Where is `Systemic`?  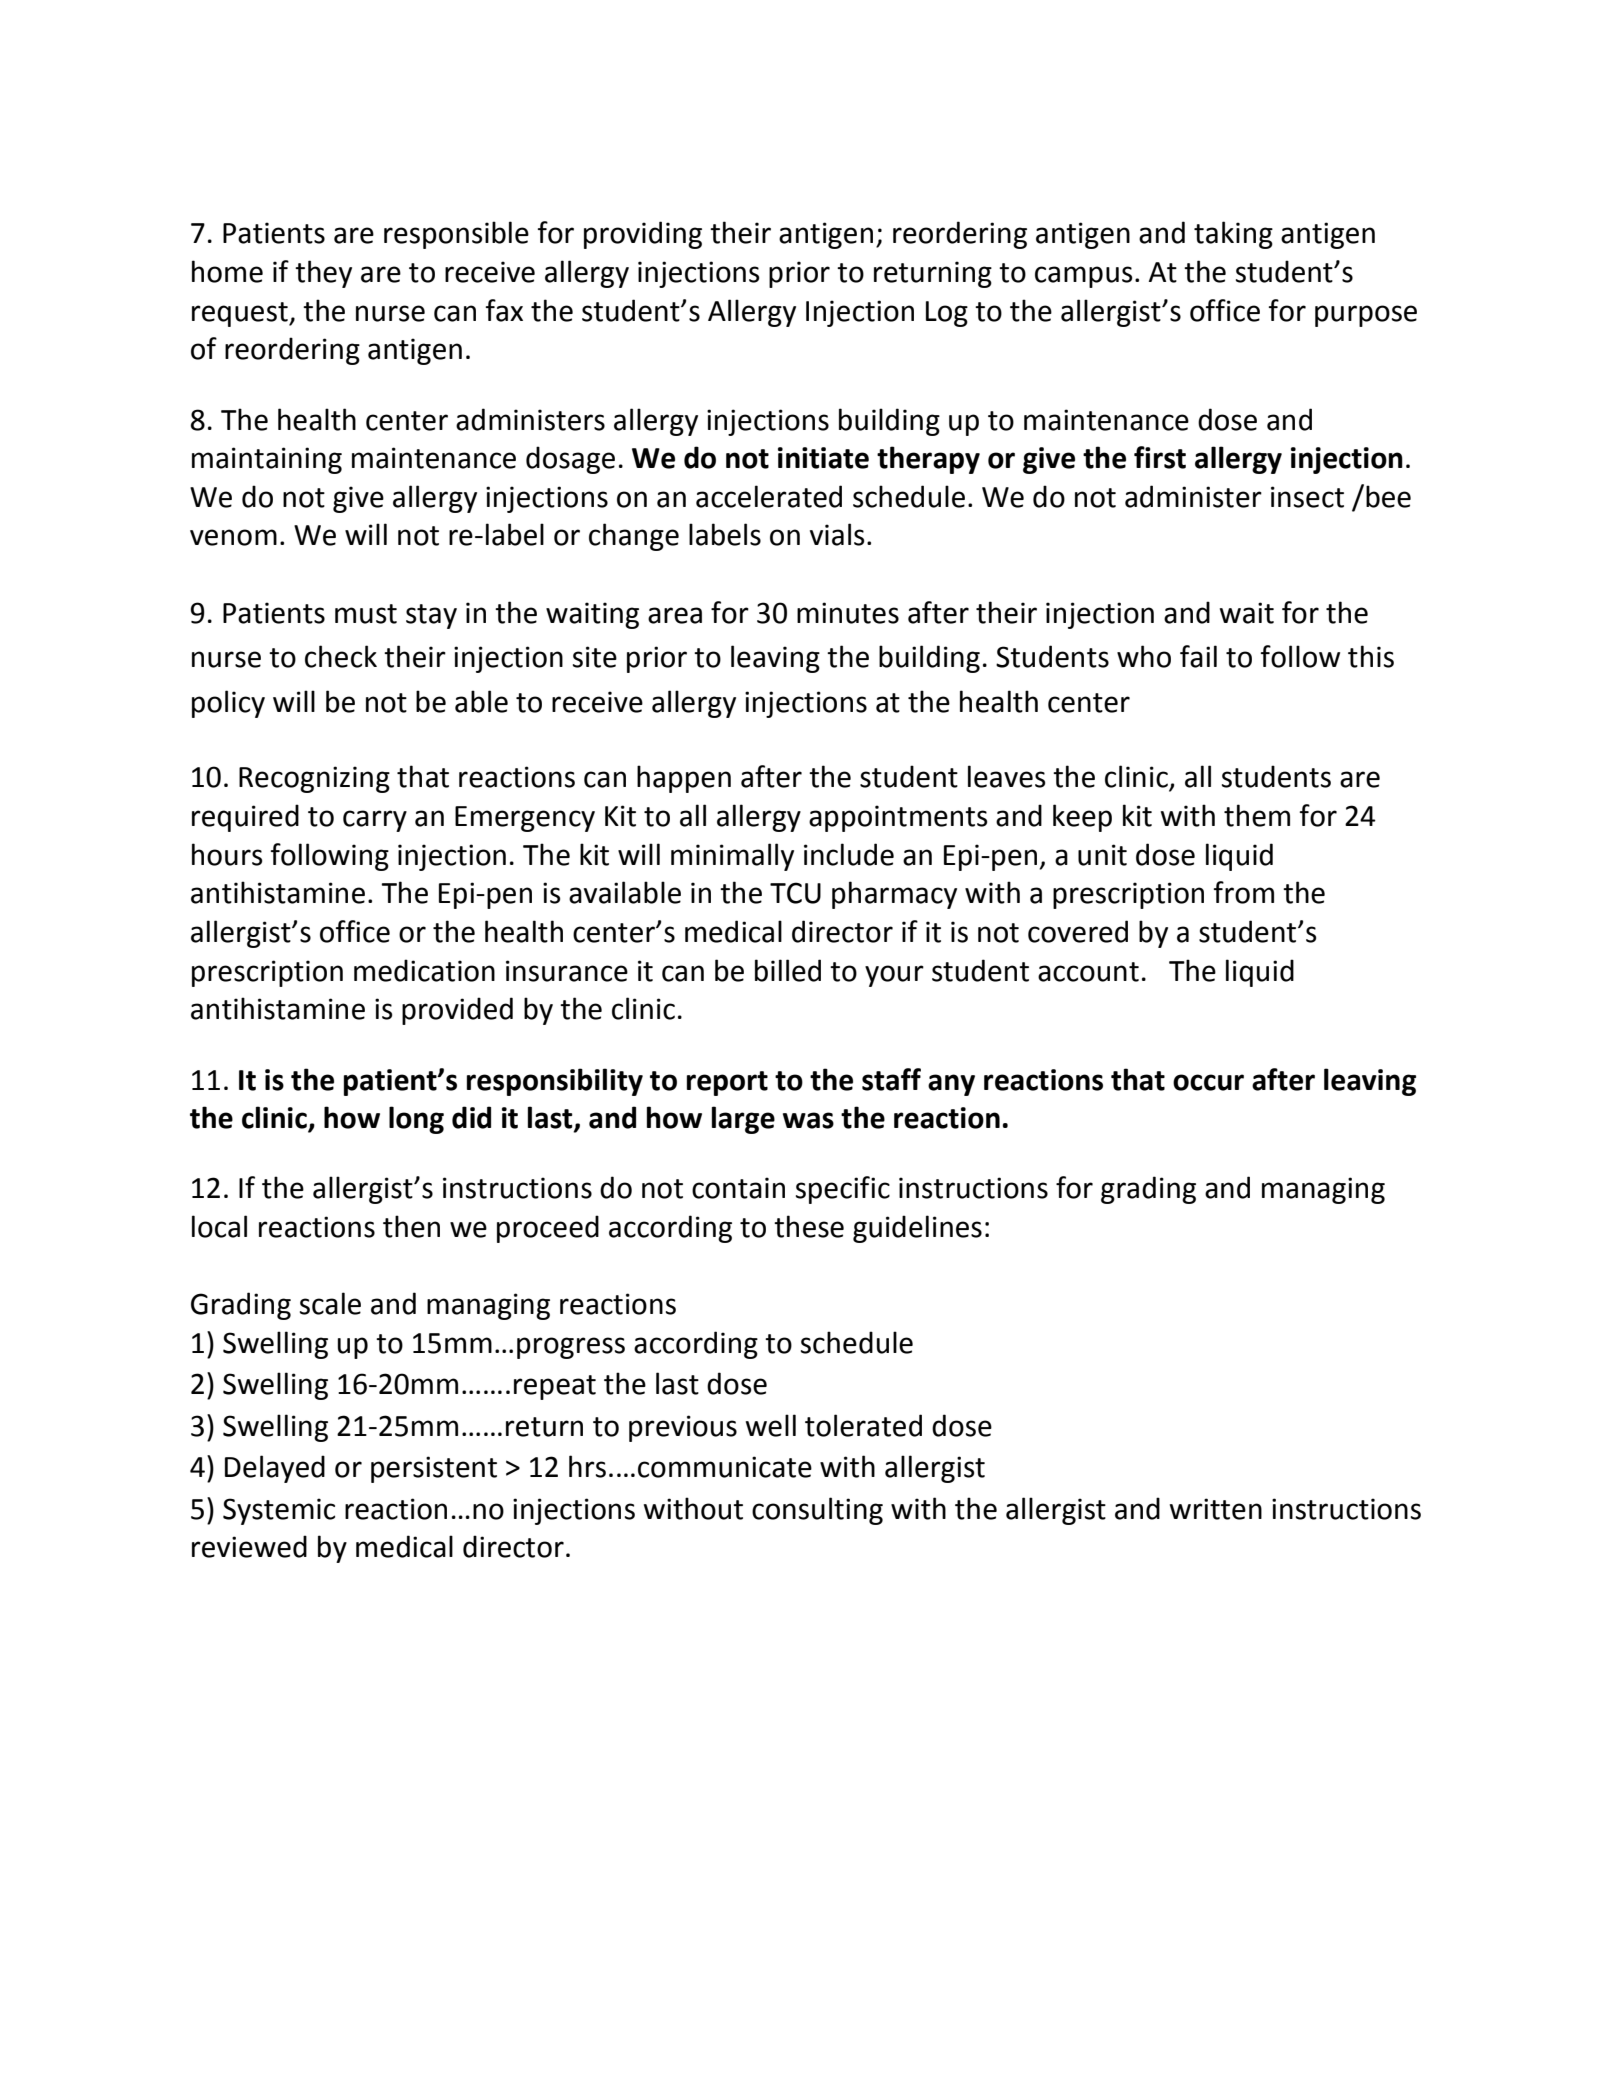 Systemic is located at coordinates (279, 1511).
